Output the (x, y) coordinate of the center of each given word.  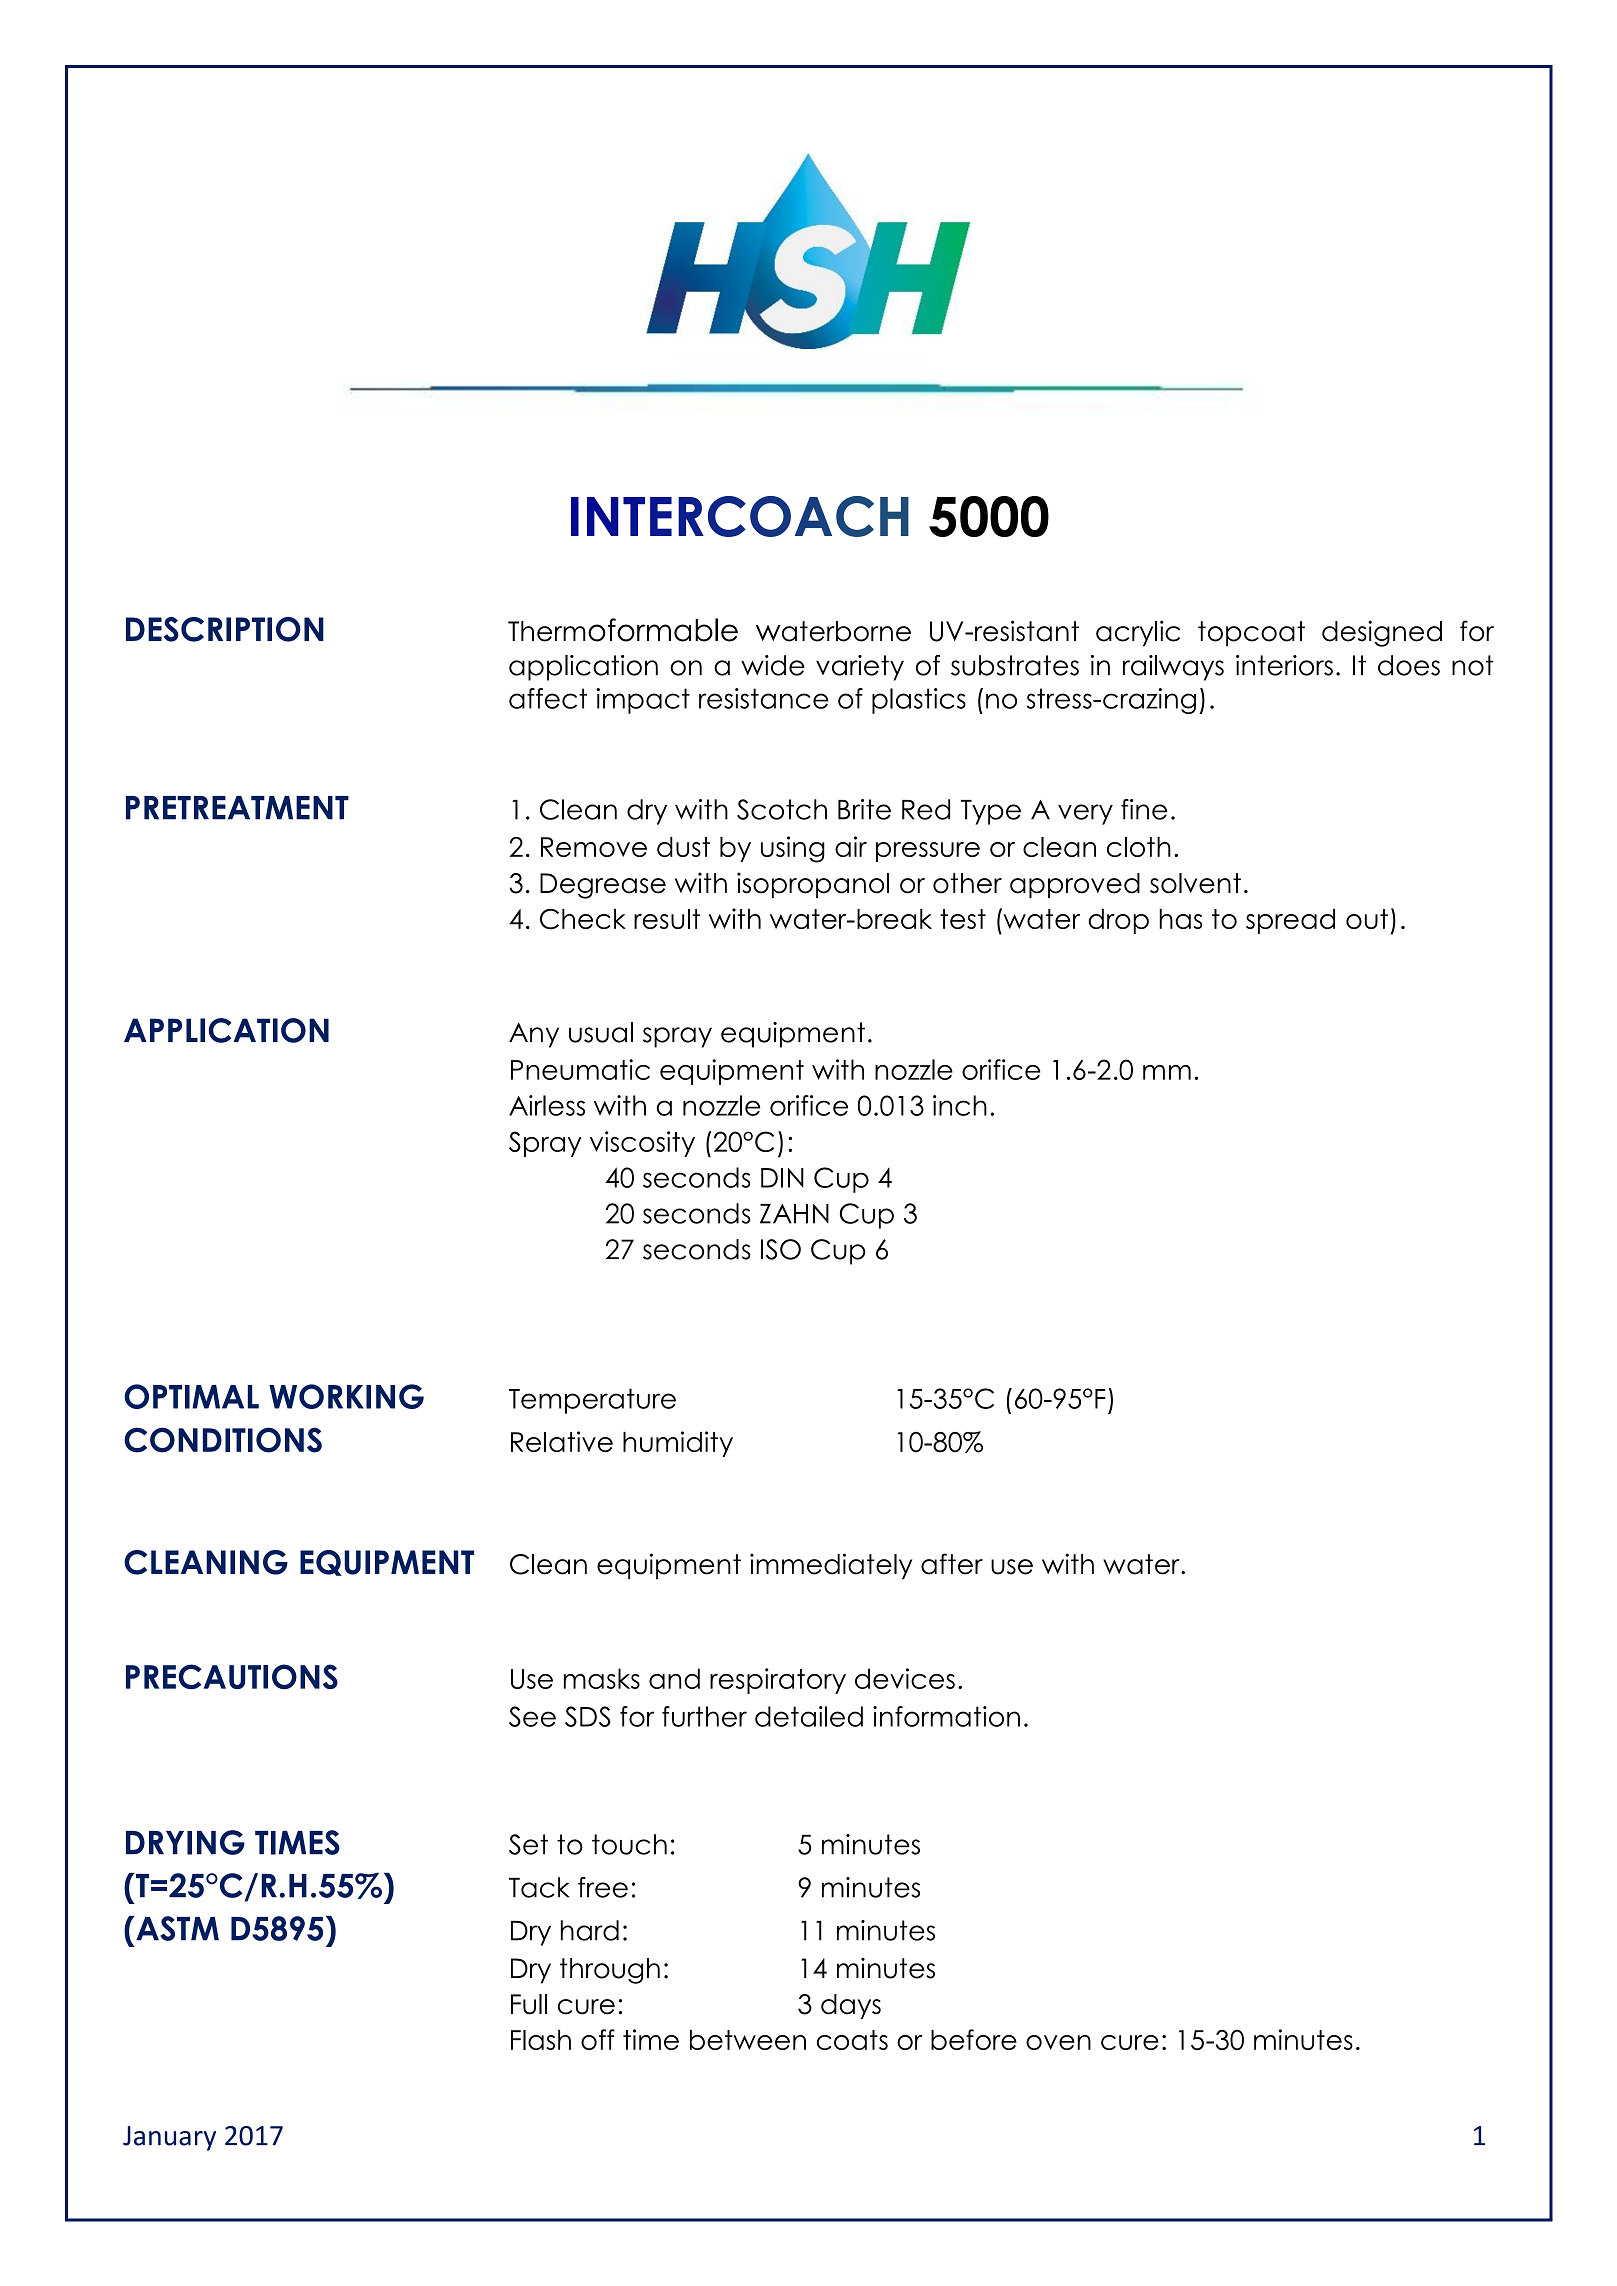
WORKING (346, 1396)
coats (852, 2040)
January (169, 2138)
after (952, 1564)
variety (860, 668)
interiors (1284, 665)
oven (1058, 2042)
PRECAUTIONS (232, 1676)
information (946, 1716)
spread (1290, 921)
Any (534, 1035)
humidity (678, 1444)
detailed (809, 1716)
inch (960, 1105)
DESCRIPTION (225, 629)
